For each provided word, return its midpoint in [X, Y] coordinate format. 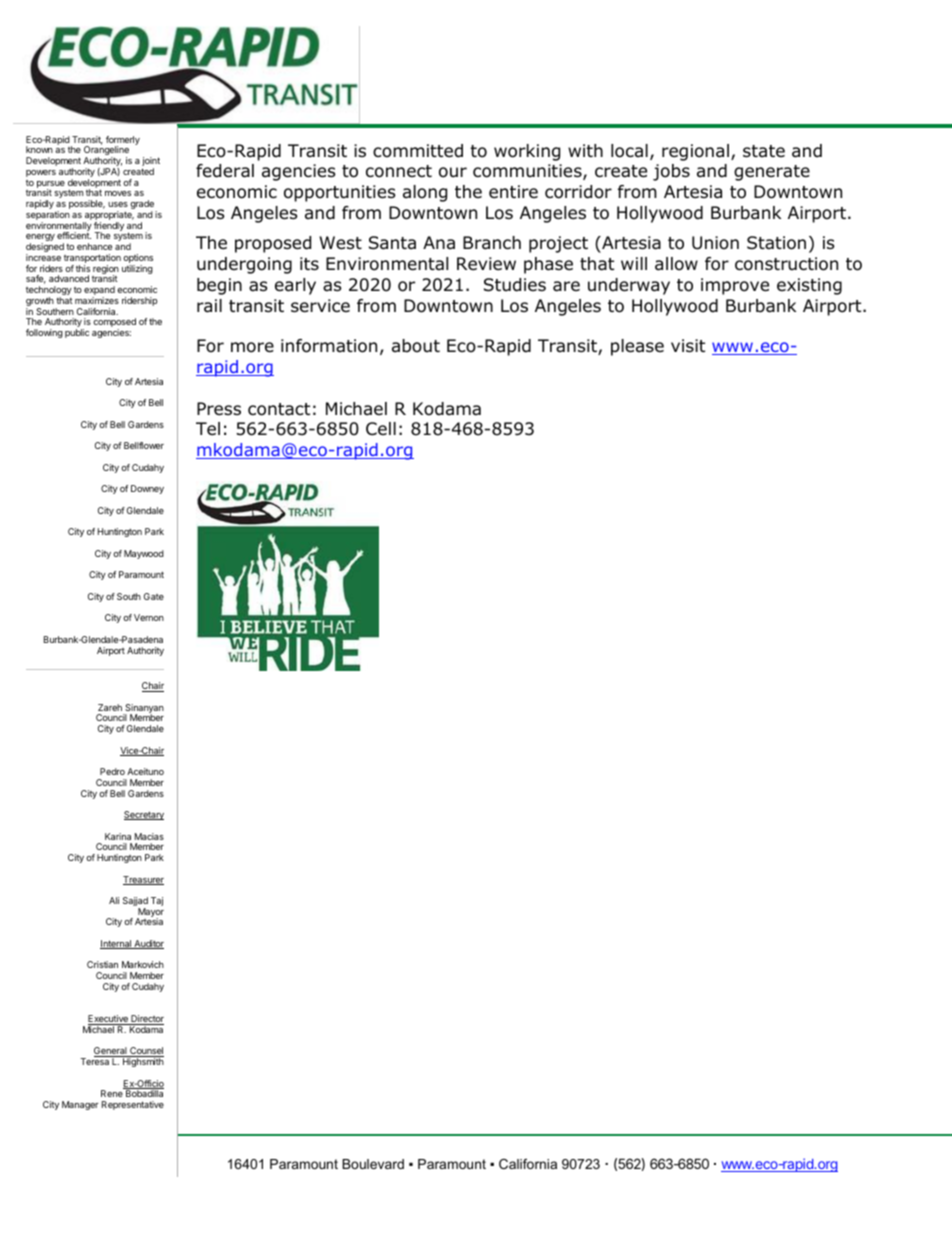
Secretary [144, 815]
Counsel [146, 1052]
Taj [157, 901]
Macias [149, 836]
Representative [133, 1105]
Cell [381, 429]
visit [688, 345]
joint [151, 163]
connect [399, 171]
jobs [671, 172]
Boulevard [373, 1164]
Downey [147, 489]
